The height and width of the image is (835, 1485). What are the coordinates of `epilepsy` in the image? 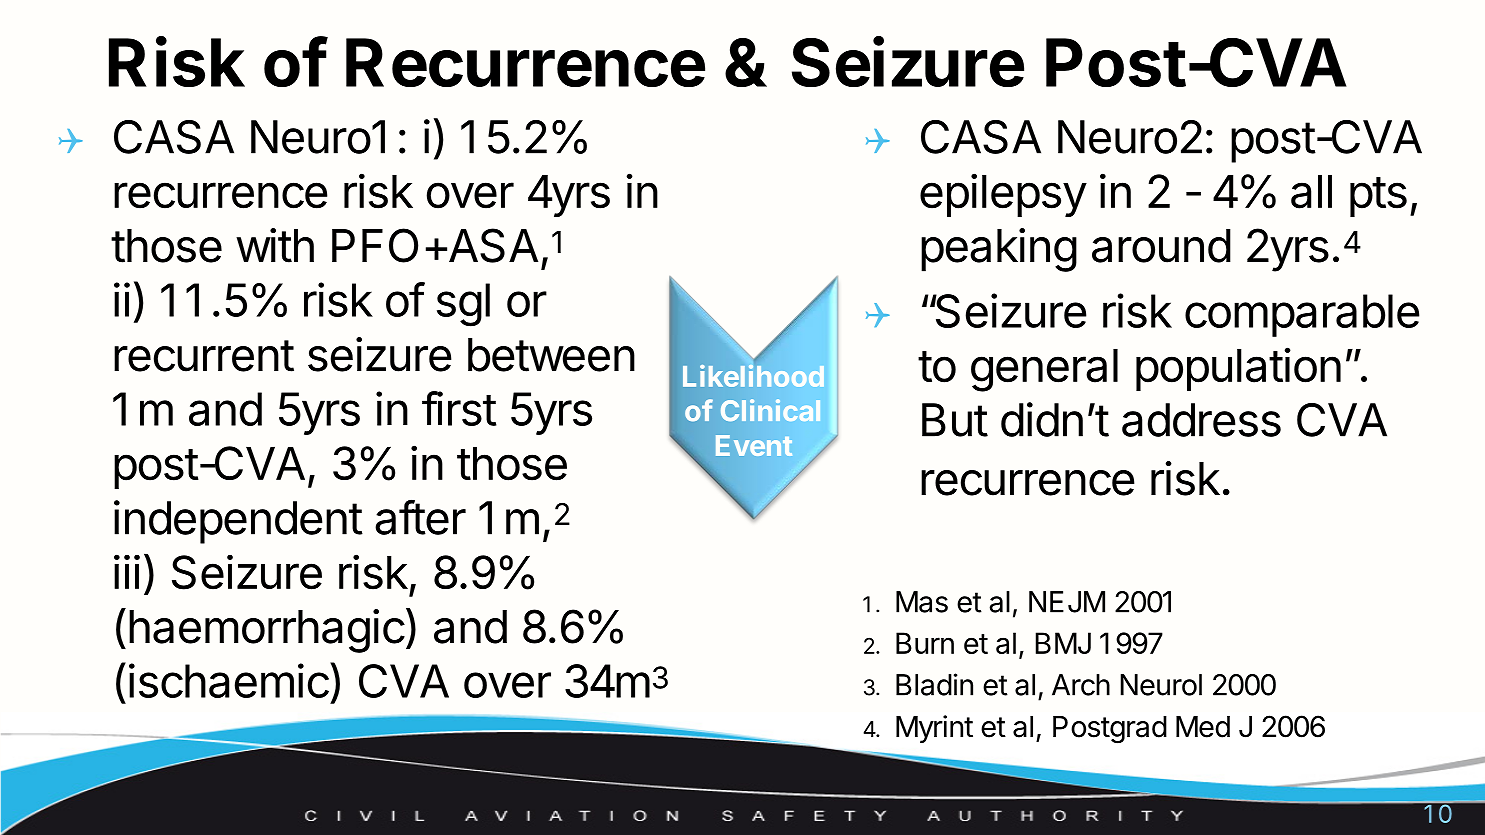 It's located at (1003, 195).
